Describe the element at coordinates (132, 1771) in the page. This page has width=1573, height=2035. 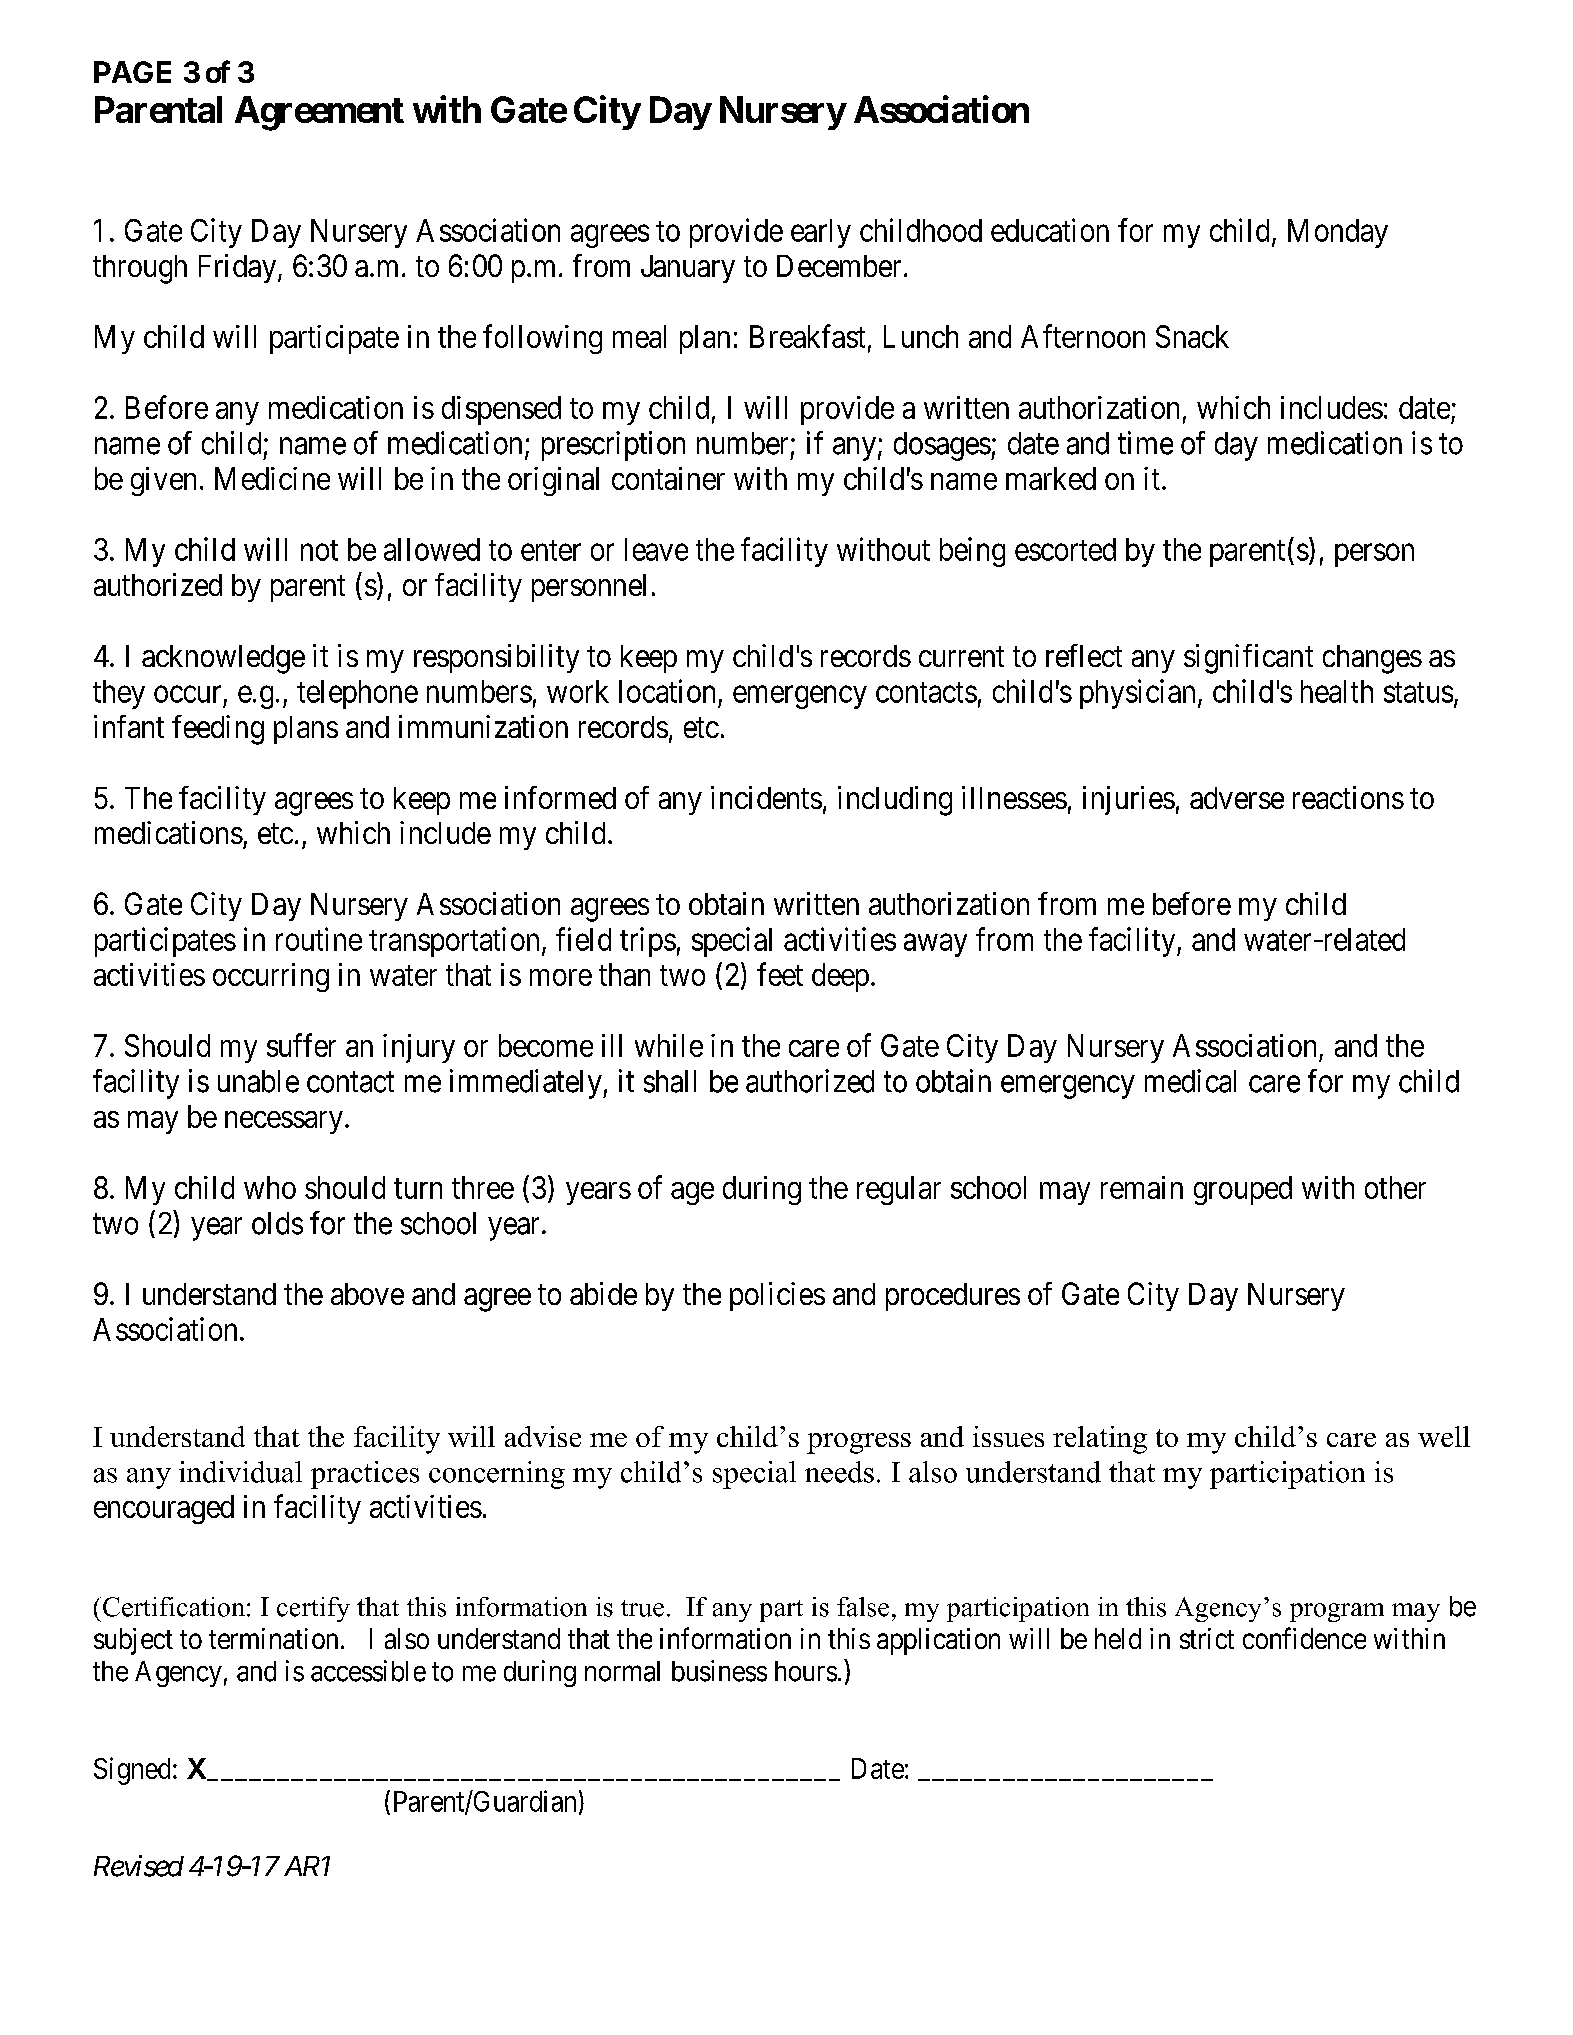
I see `Signed` at that location.
